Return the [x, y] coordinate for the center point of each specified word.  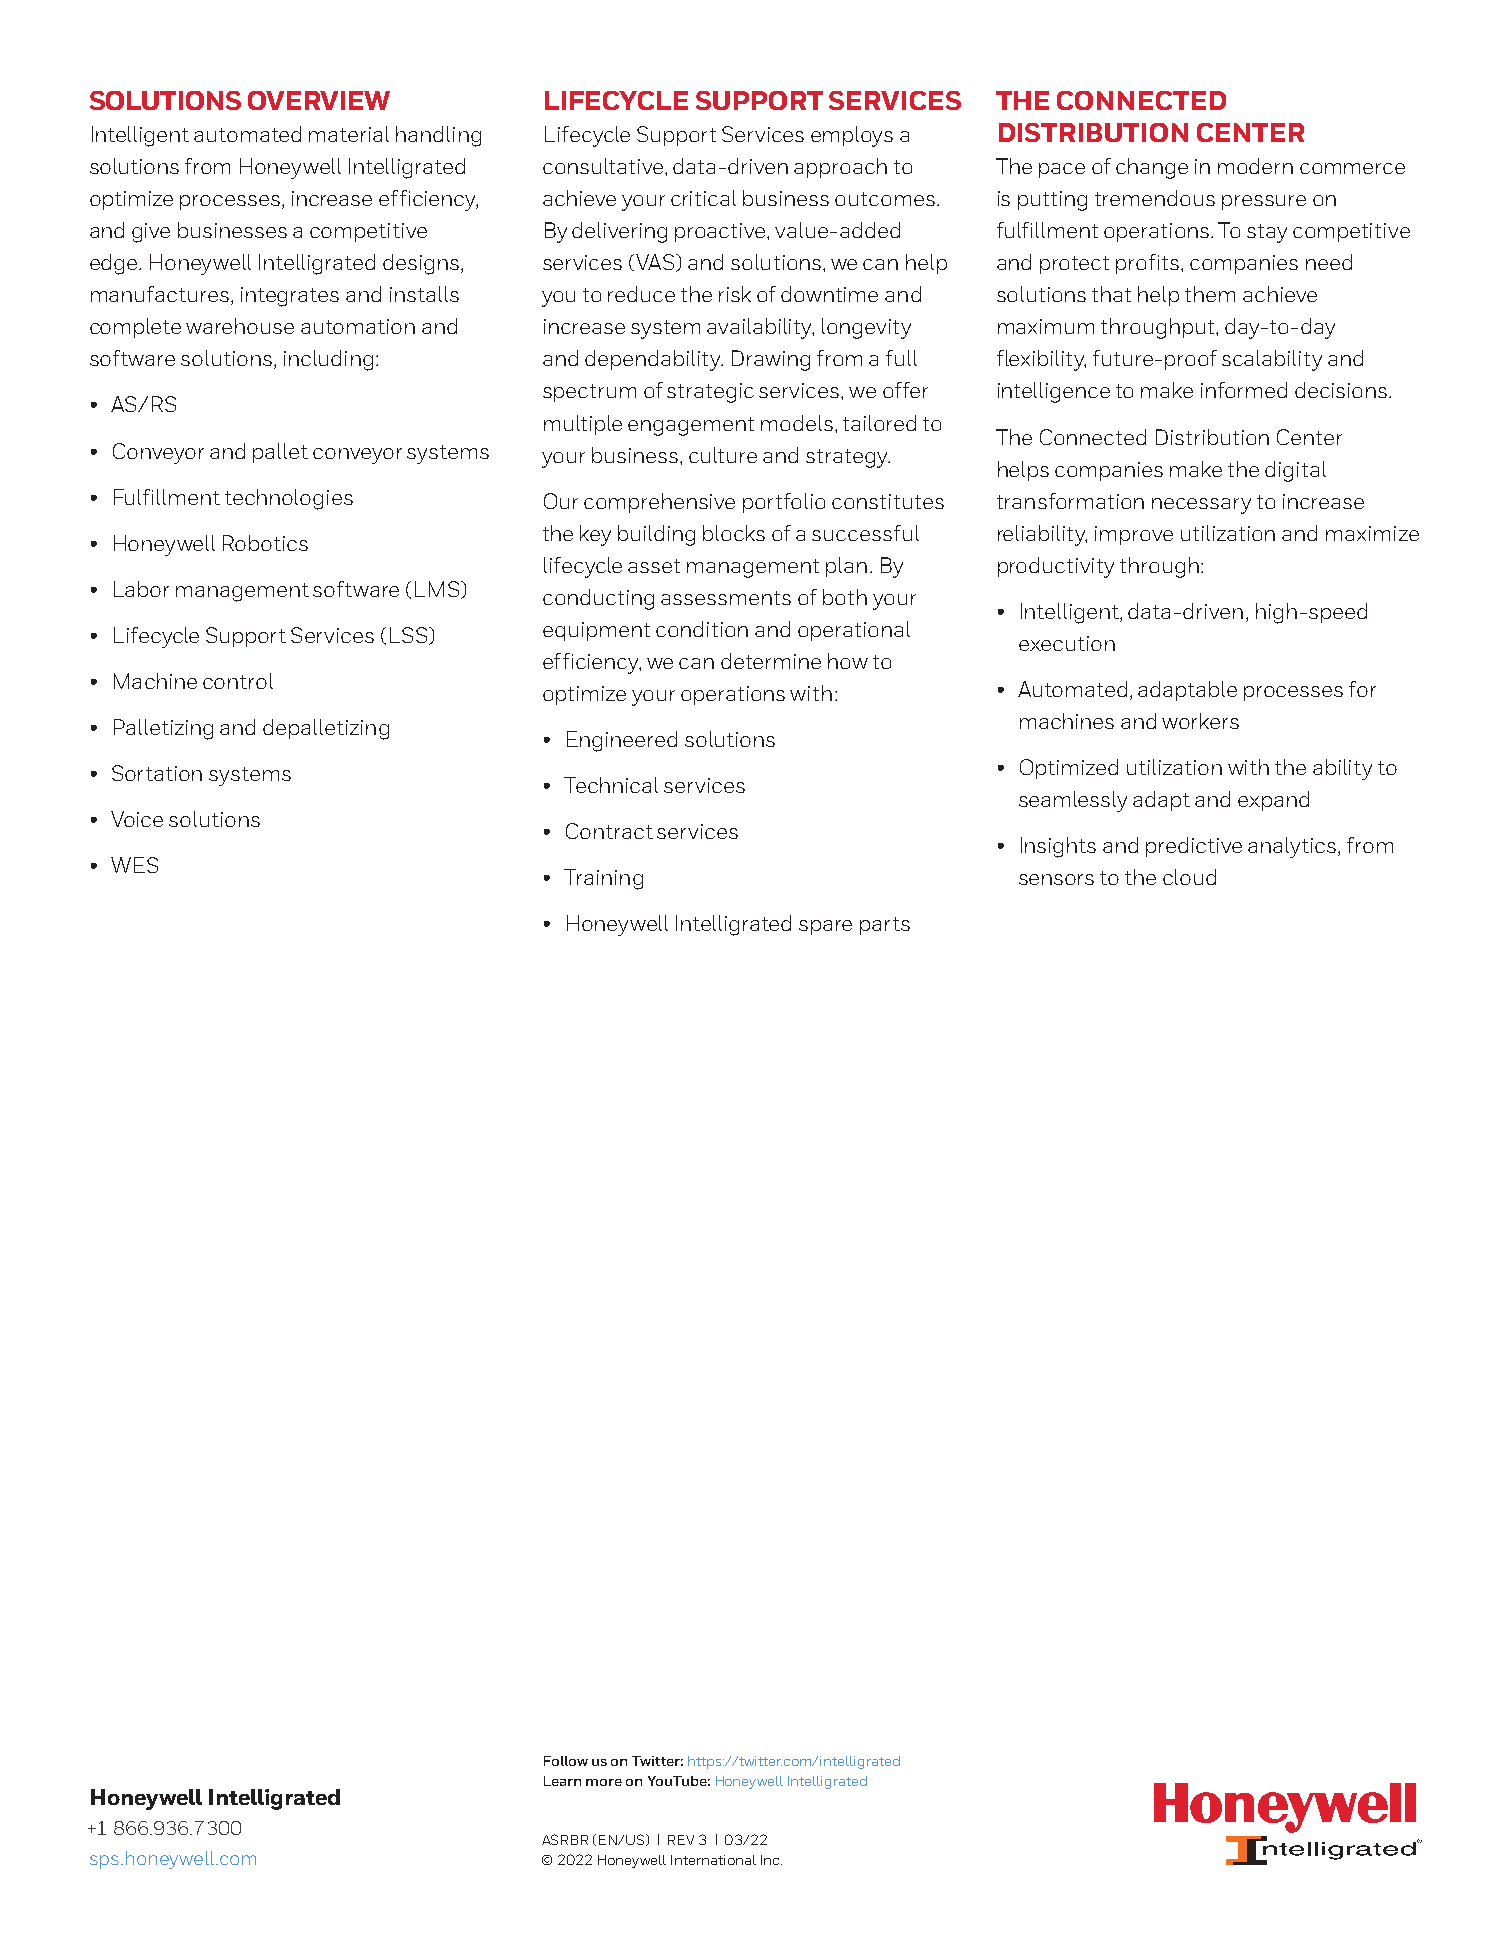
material [349, 134]
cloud [1189, 877]
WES [134, 865]
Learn [562, 1781]
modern [1255, 166]
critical [703, 198]
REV [681, 1840]
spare [825, 927]
